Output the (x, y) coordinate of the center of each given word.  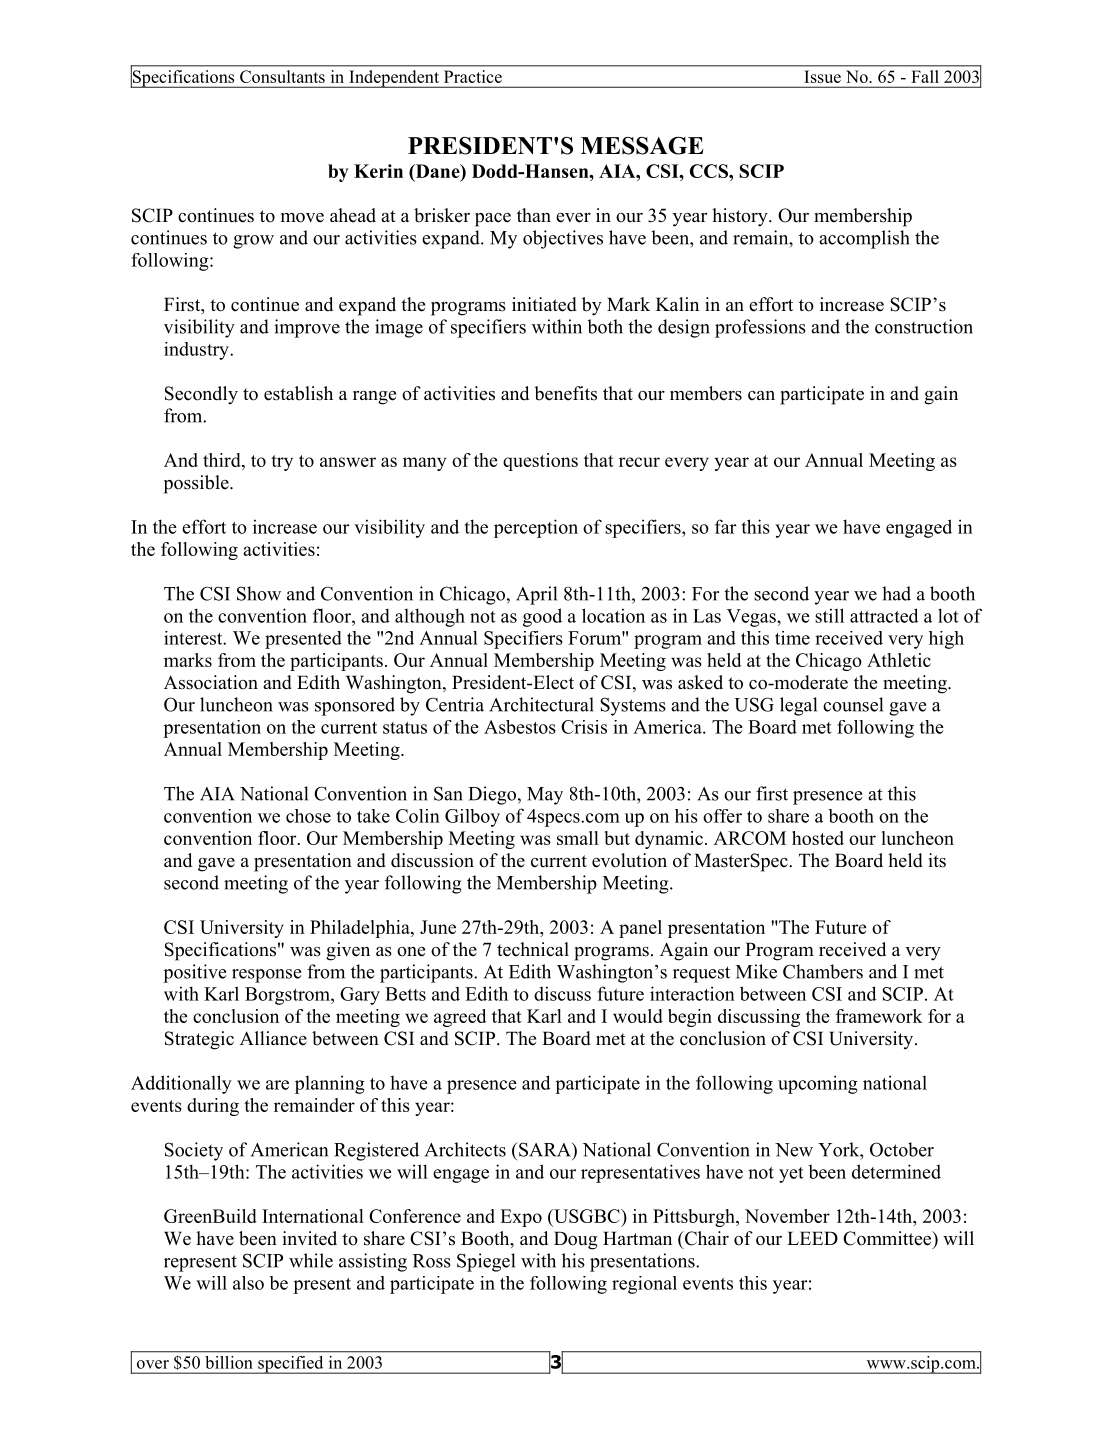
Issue (823, 77)
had (896, 593)
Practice (473, 76)
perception (536, 528)
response (266, 976)
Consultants (282, 76)
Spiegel (486, 1262)
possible (197, 484)
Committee (888, 1239)
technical (533, 949)
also (248, 1283)
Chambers (823, 971)
